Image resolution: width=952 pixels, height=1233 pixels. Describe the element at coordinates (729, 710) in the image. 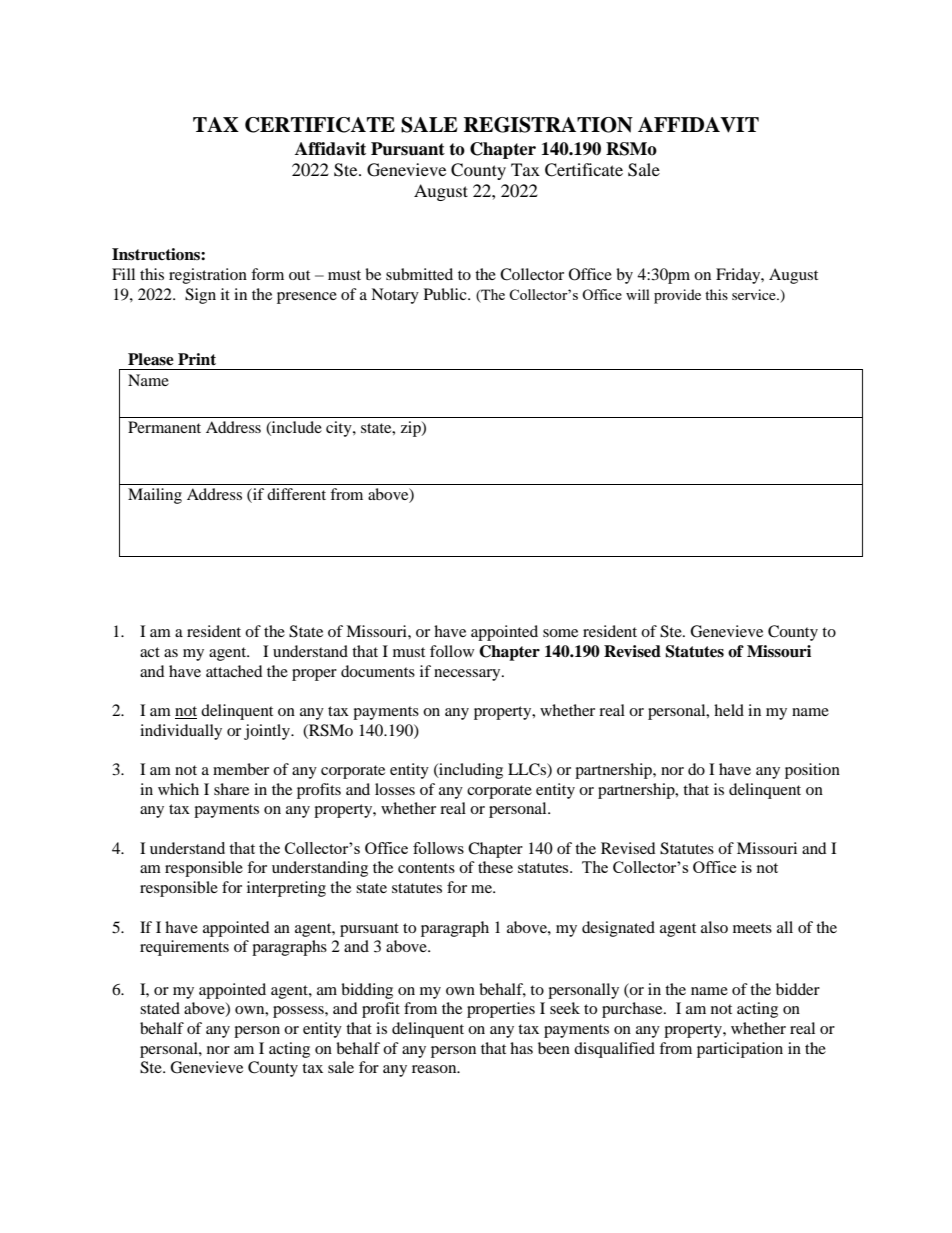

I see `held` at that location.
